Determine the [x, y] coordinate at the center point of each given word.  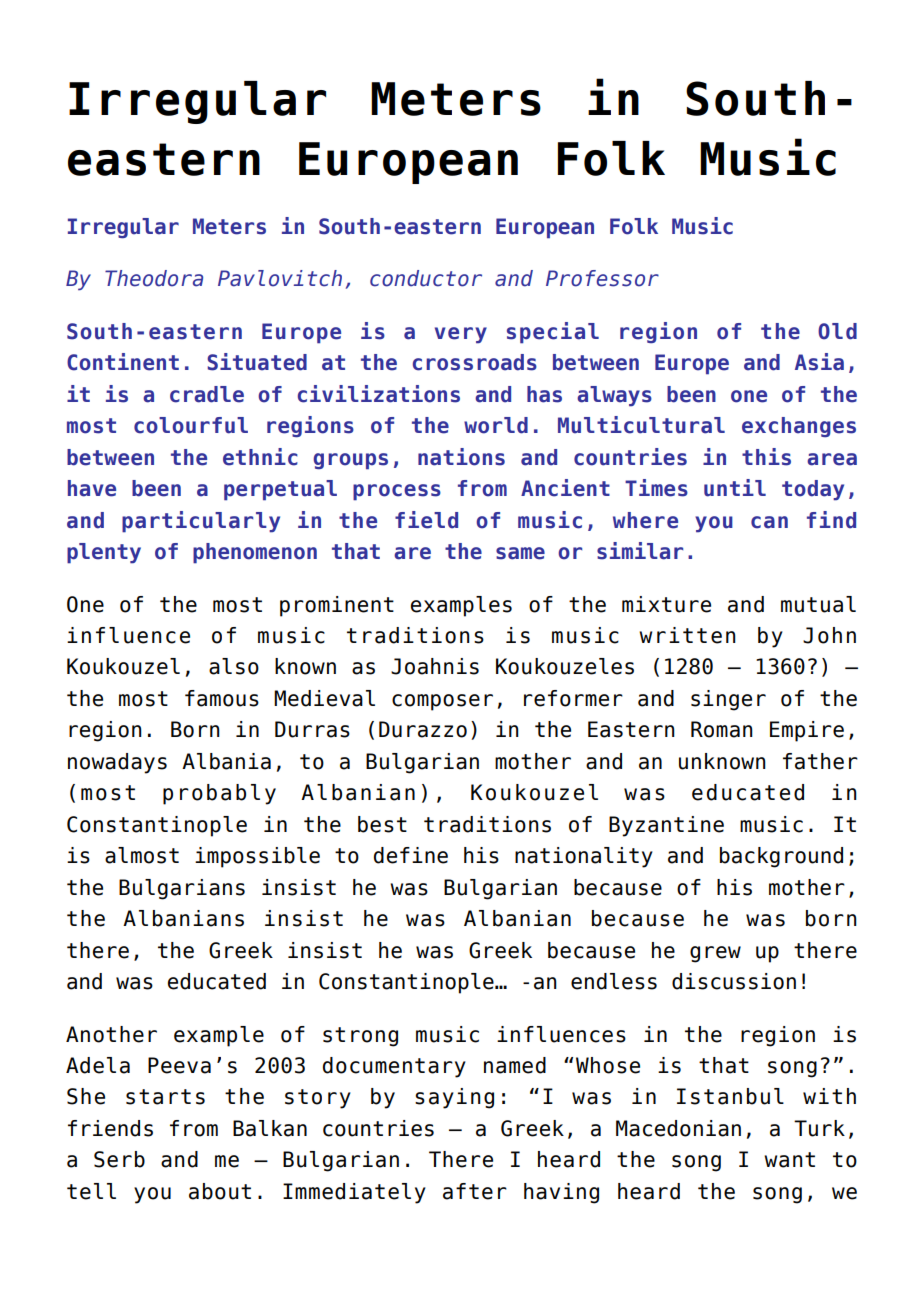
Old [837, 331]
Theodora [154, 278]
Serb [119, 1159]
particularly [201, 522]
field [426, 520]
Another [111, 1034]
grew [715, 954]
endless [614, 981]
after [475, 1191]
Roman [722, 729]
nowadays [117, 763]
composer [442, 702]
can [769, 522]
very [461, 335]
